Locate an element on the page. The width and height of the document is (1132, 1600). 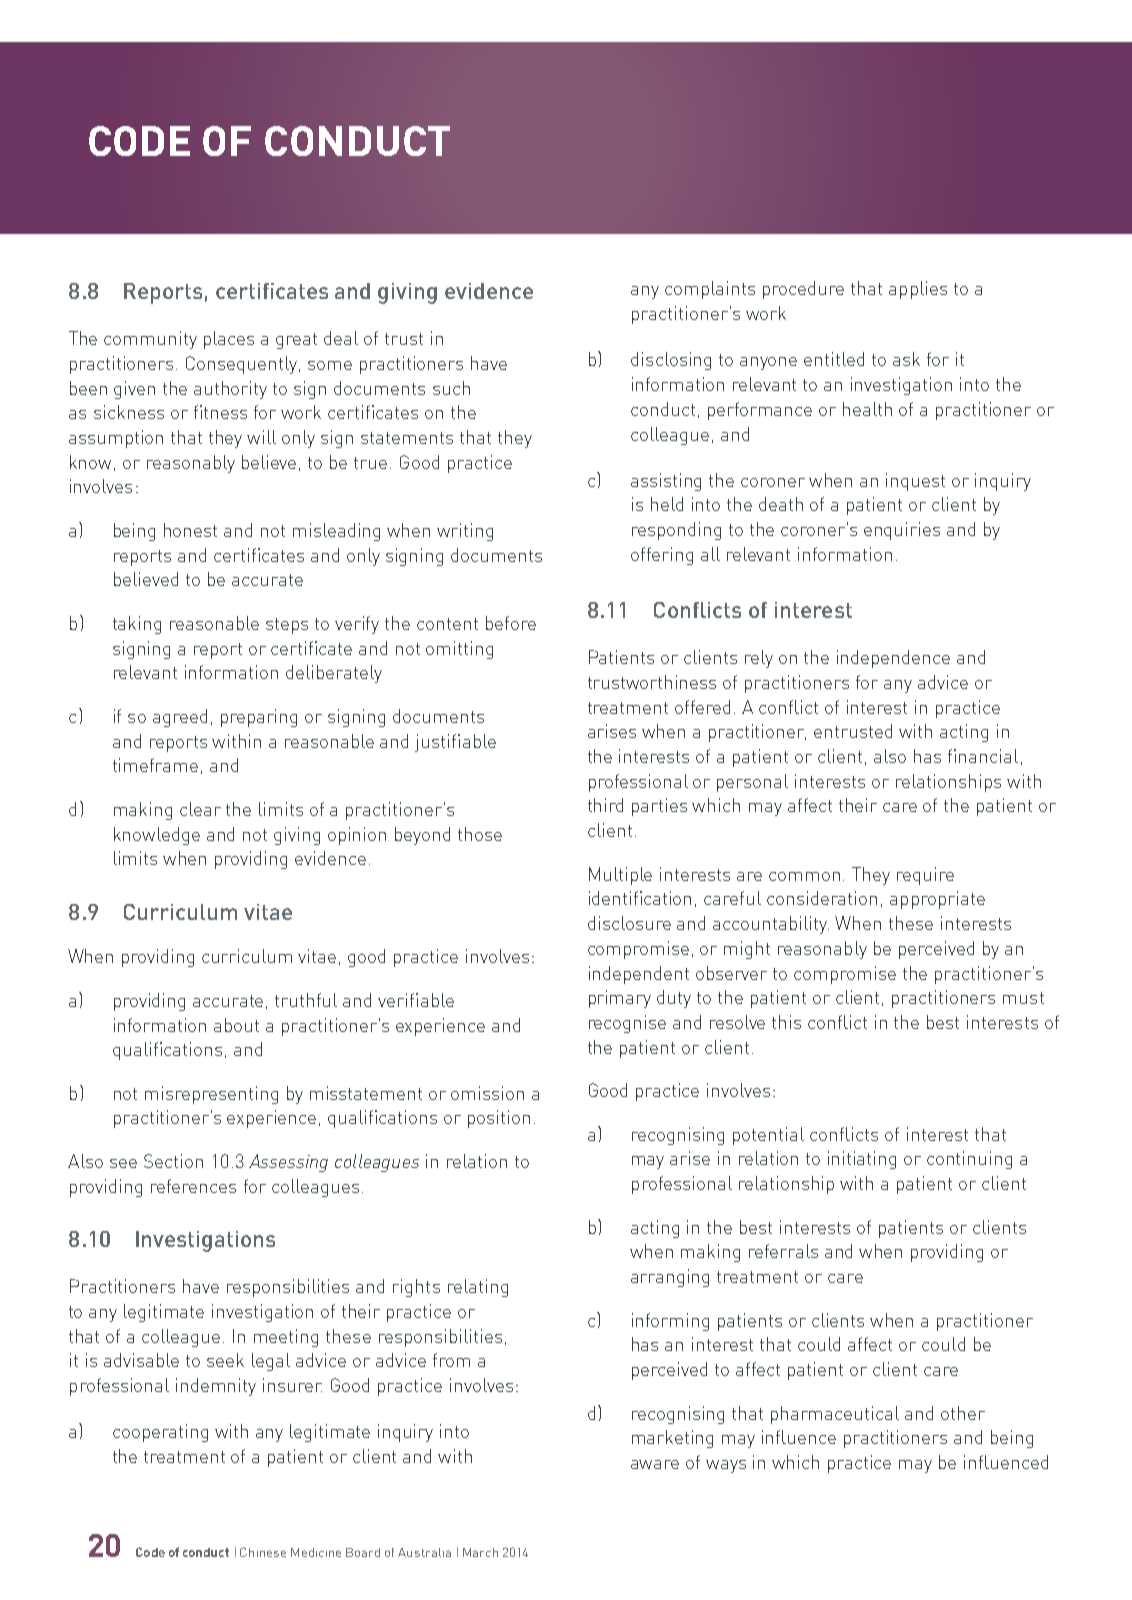
disclosure is located at coordinates (629, 923).
